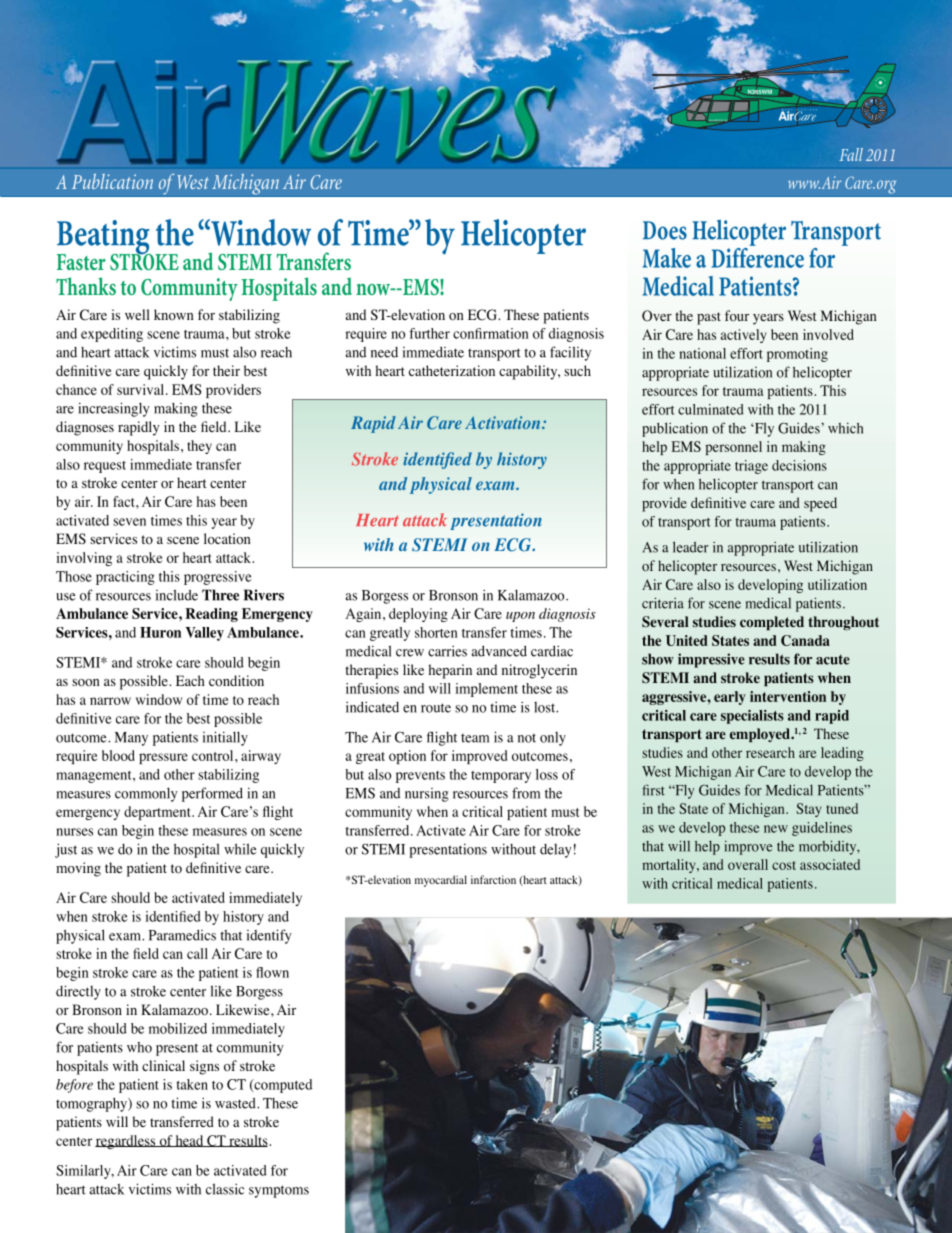 The image size is (952, 1233). What do you see at coordinates (427, 795) in the document?
I see `nursing` at bounding box center [427, 795].
